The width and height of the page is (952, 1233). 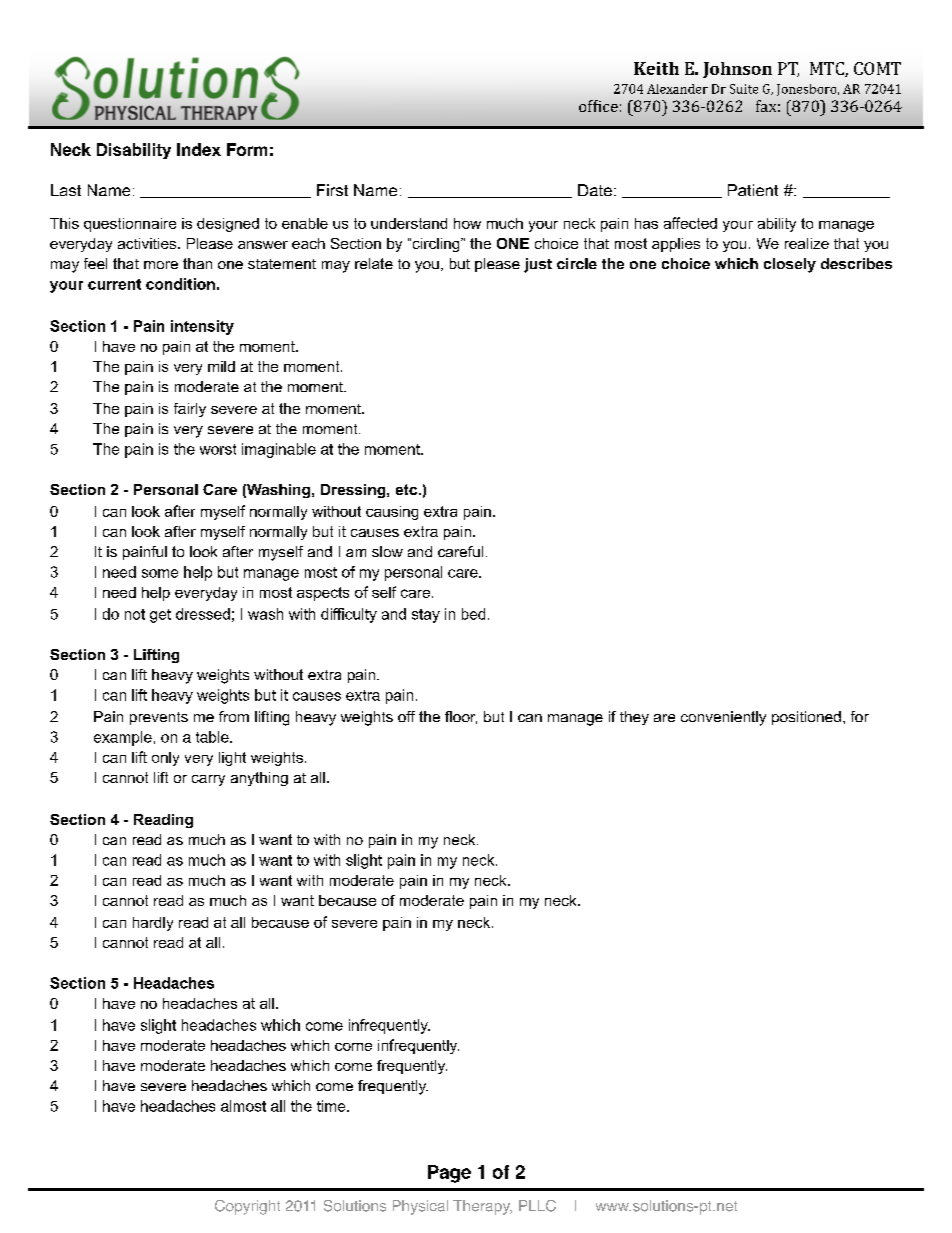 What do you see at coordinates (199, 149) in the page?
I see `Index` at bounding box center [199, 149].
